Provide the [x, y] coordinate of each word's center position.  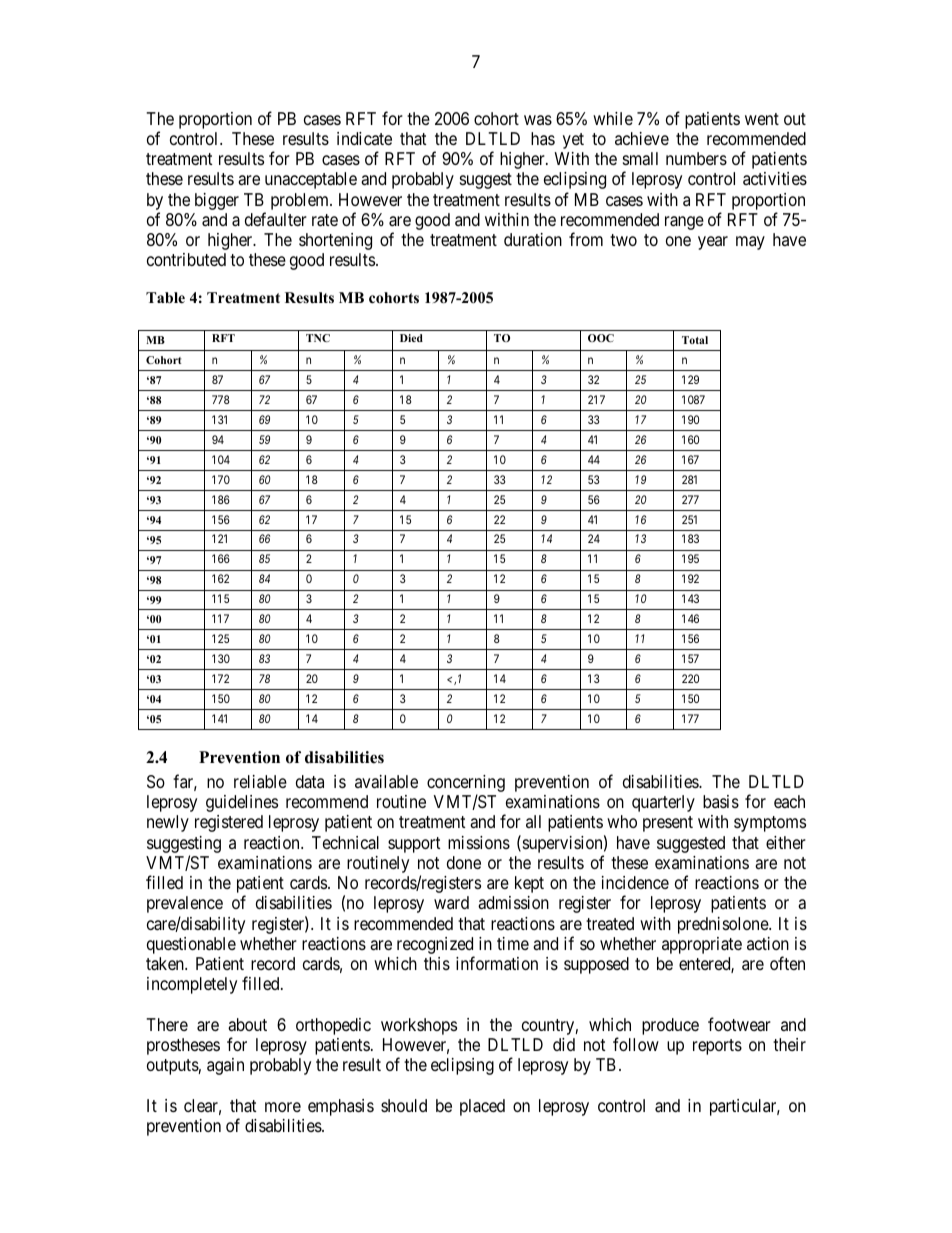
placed [482, 1107]
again [225, 1066]
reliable [260, 781]
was [538, 120]
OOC [601, 338]
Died [411, 338]
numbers [696, 158]
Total [695, 340]
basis [721, 801]
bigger [217, 201]
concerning [466, 785]
